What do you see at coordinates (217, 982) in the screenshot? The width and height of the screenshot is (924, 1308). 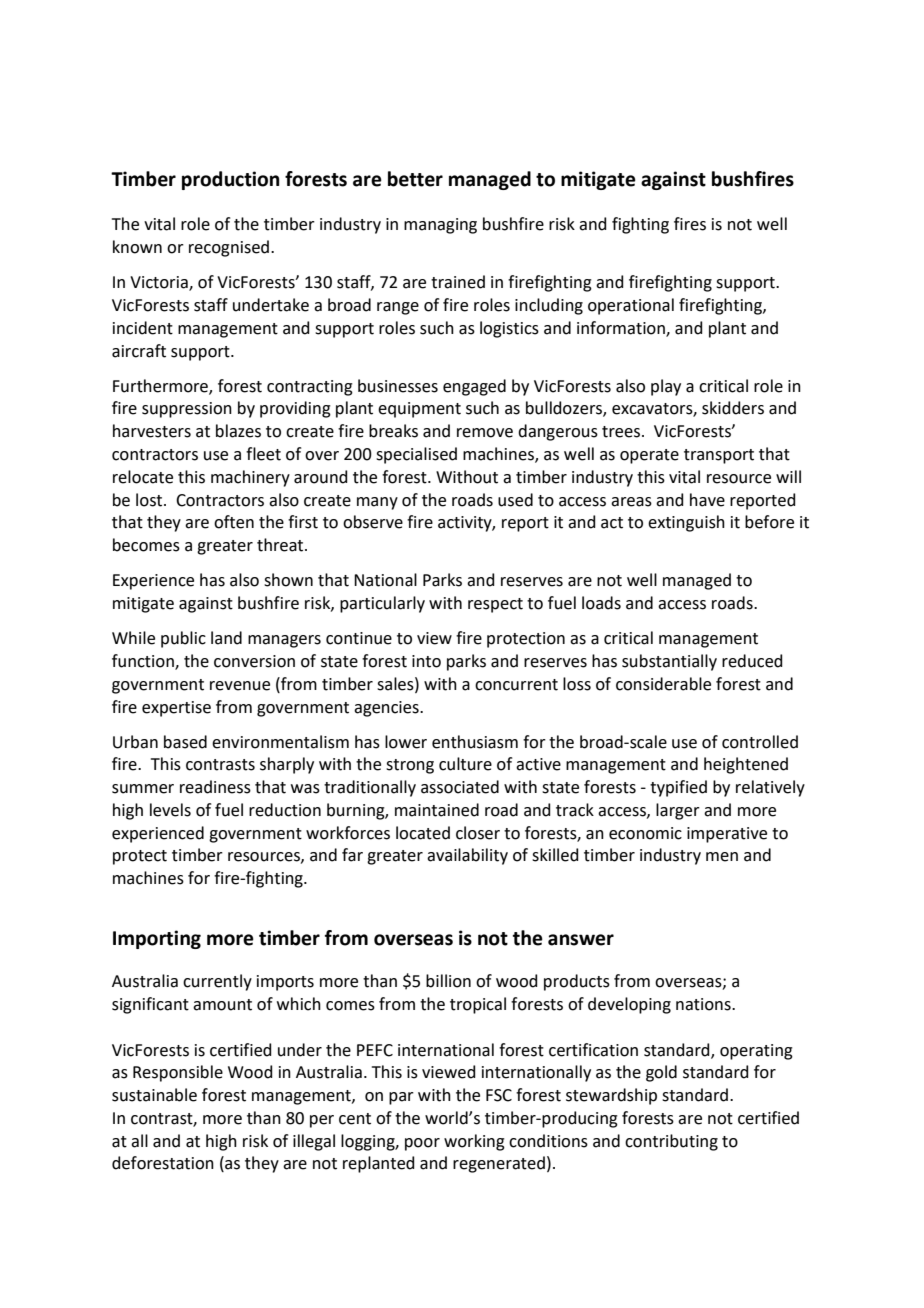 I see `currently` at bounding box center [217, 982].
